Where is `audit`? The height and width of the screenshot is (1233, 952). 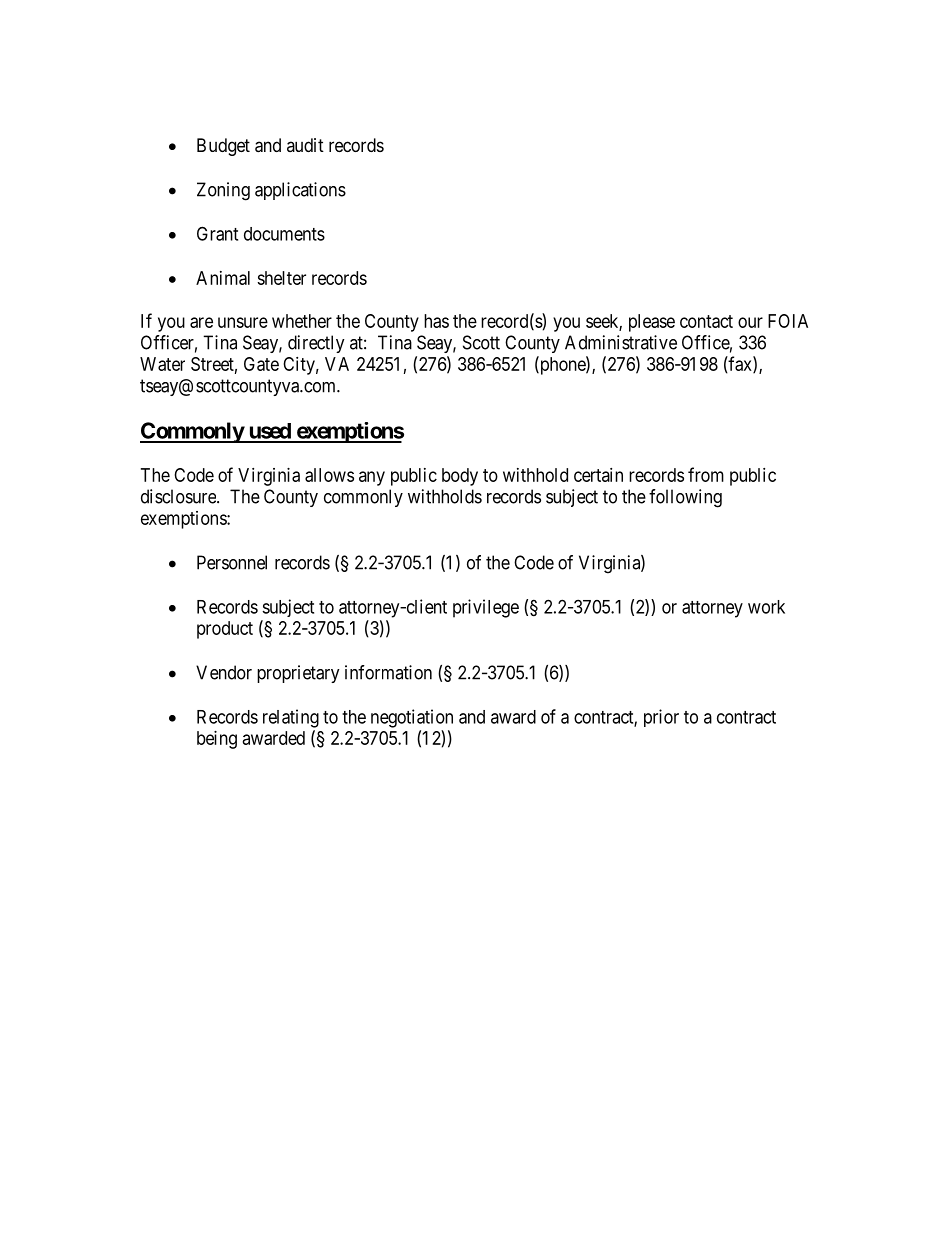
audit is located at coordinates (305, 145).
